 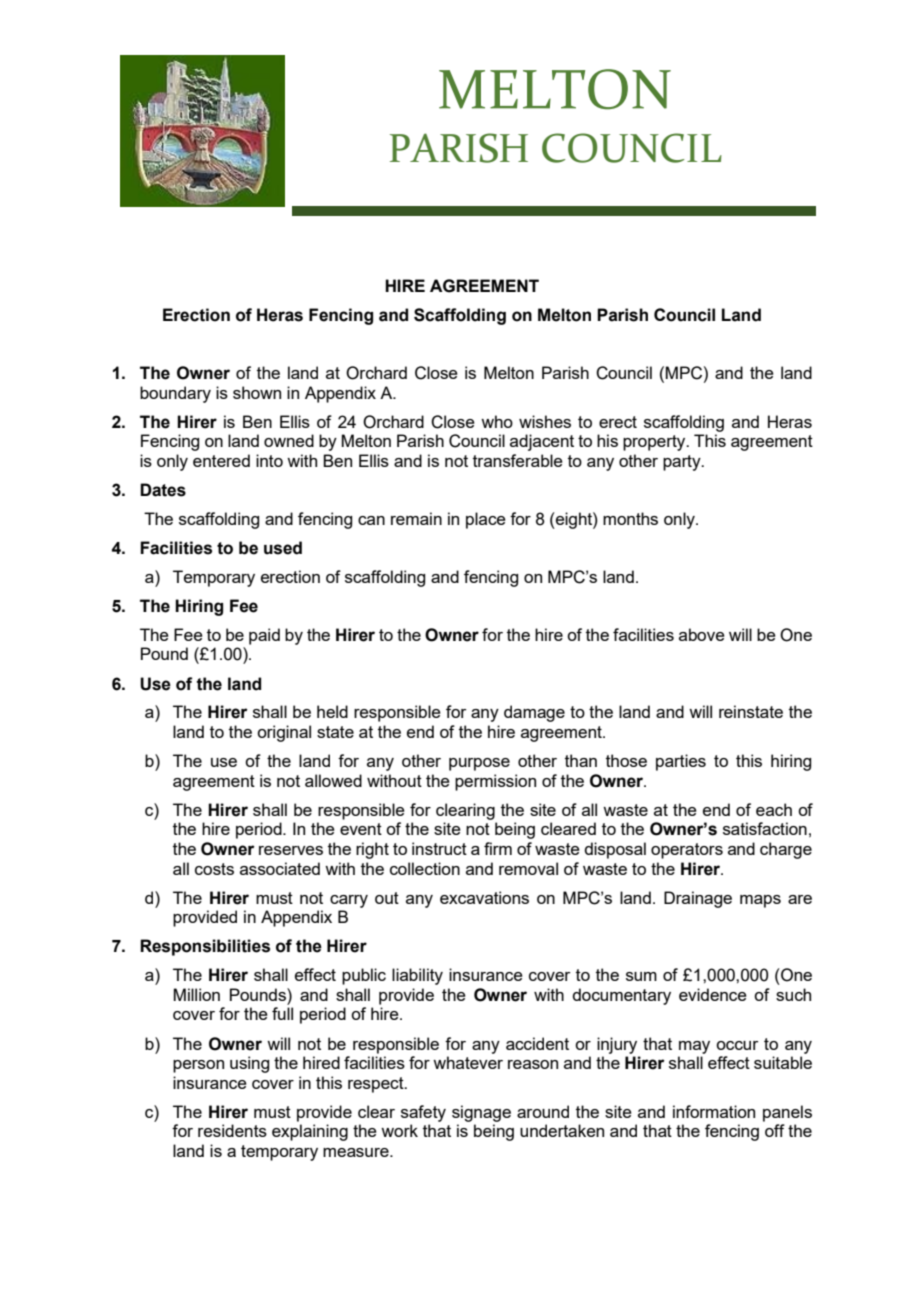 I want to click on original, so click(x=284, y=733).
